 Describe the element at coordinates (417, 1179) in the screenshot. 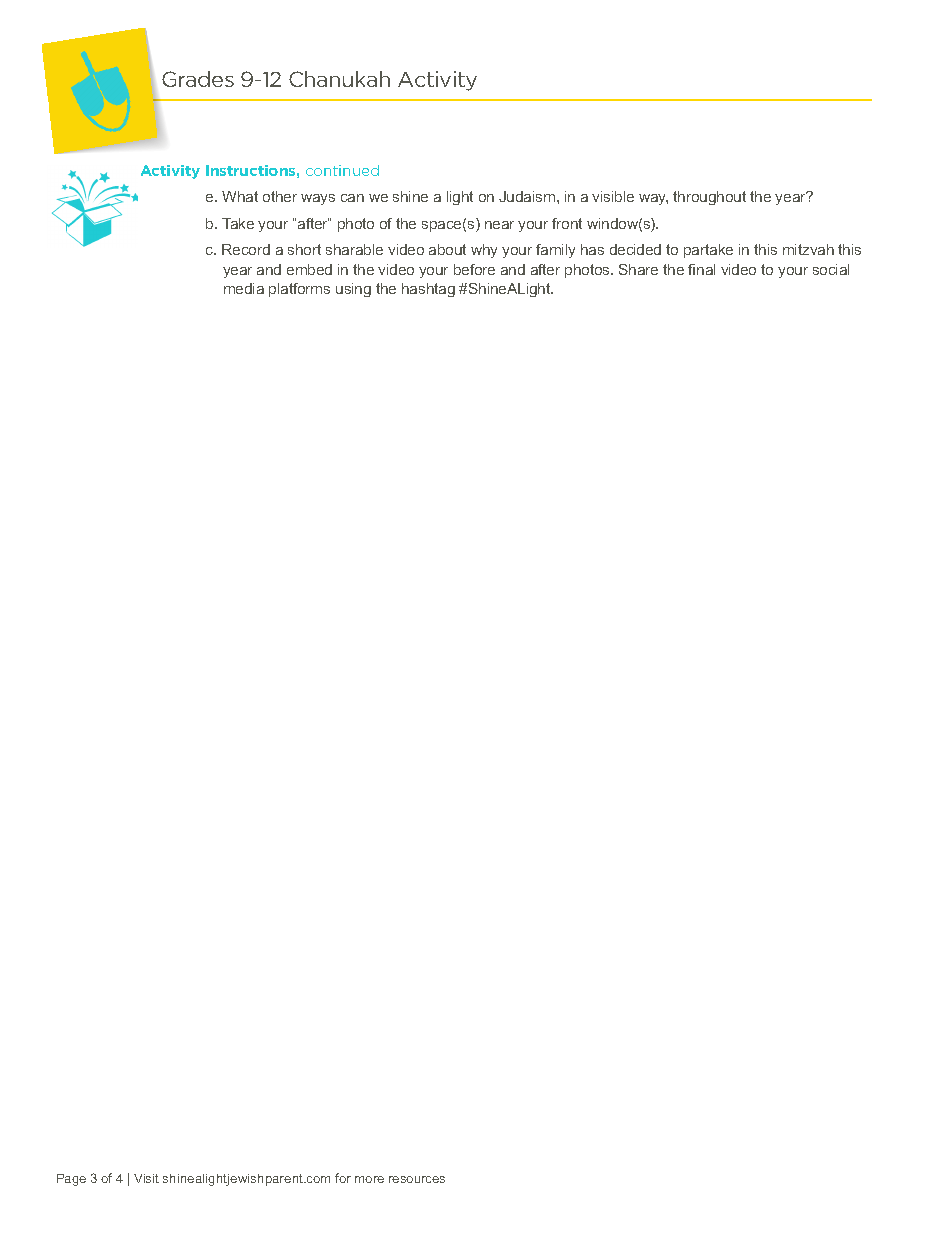

I see `resources` at that location.
